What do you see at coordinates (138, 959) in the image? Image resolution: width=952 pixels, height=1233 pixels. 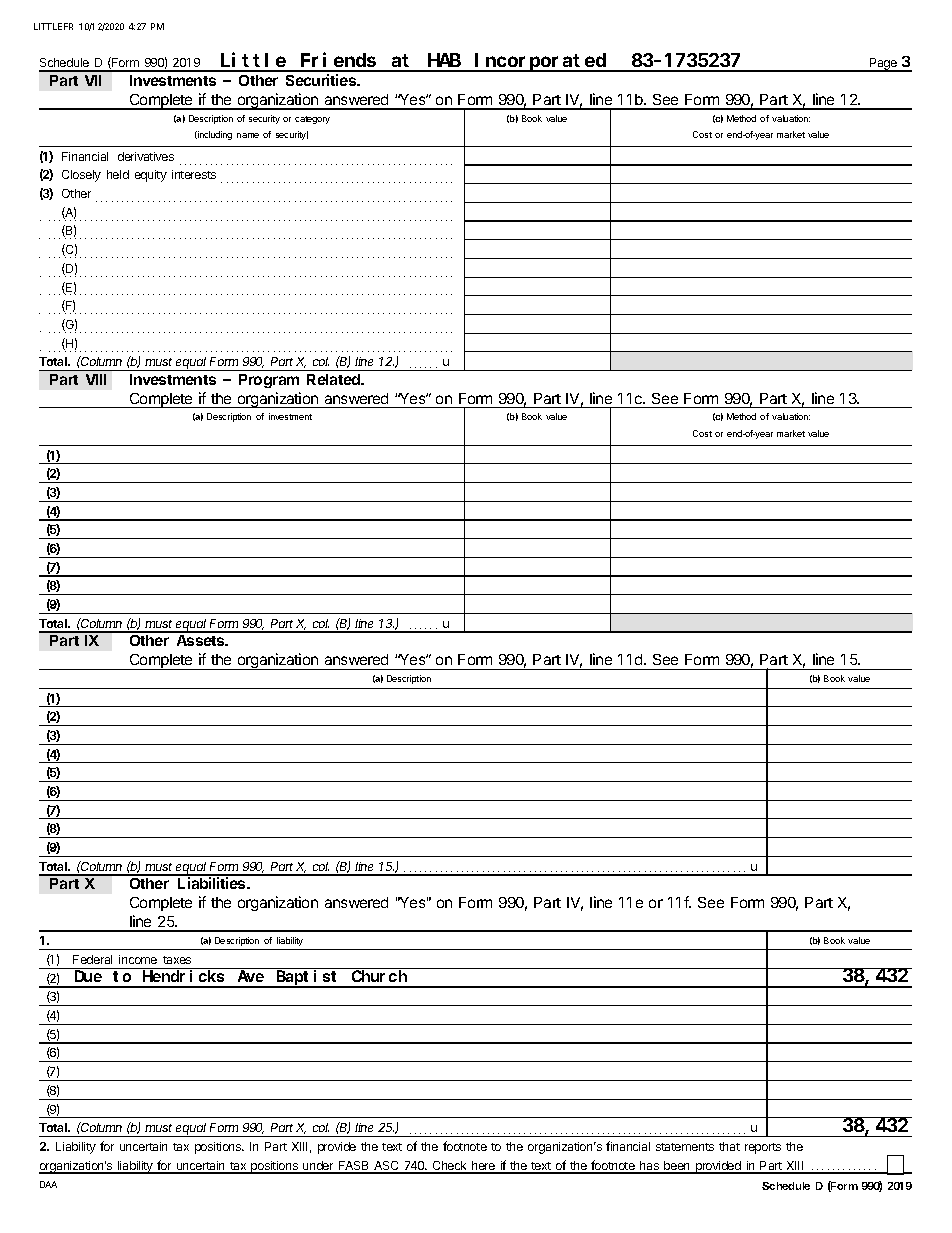 I see `income` at bounding box center [138, 959].
